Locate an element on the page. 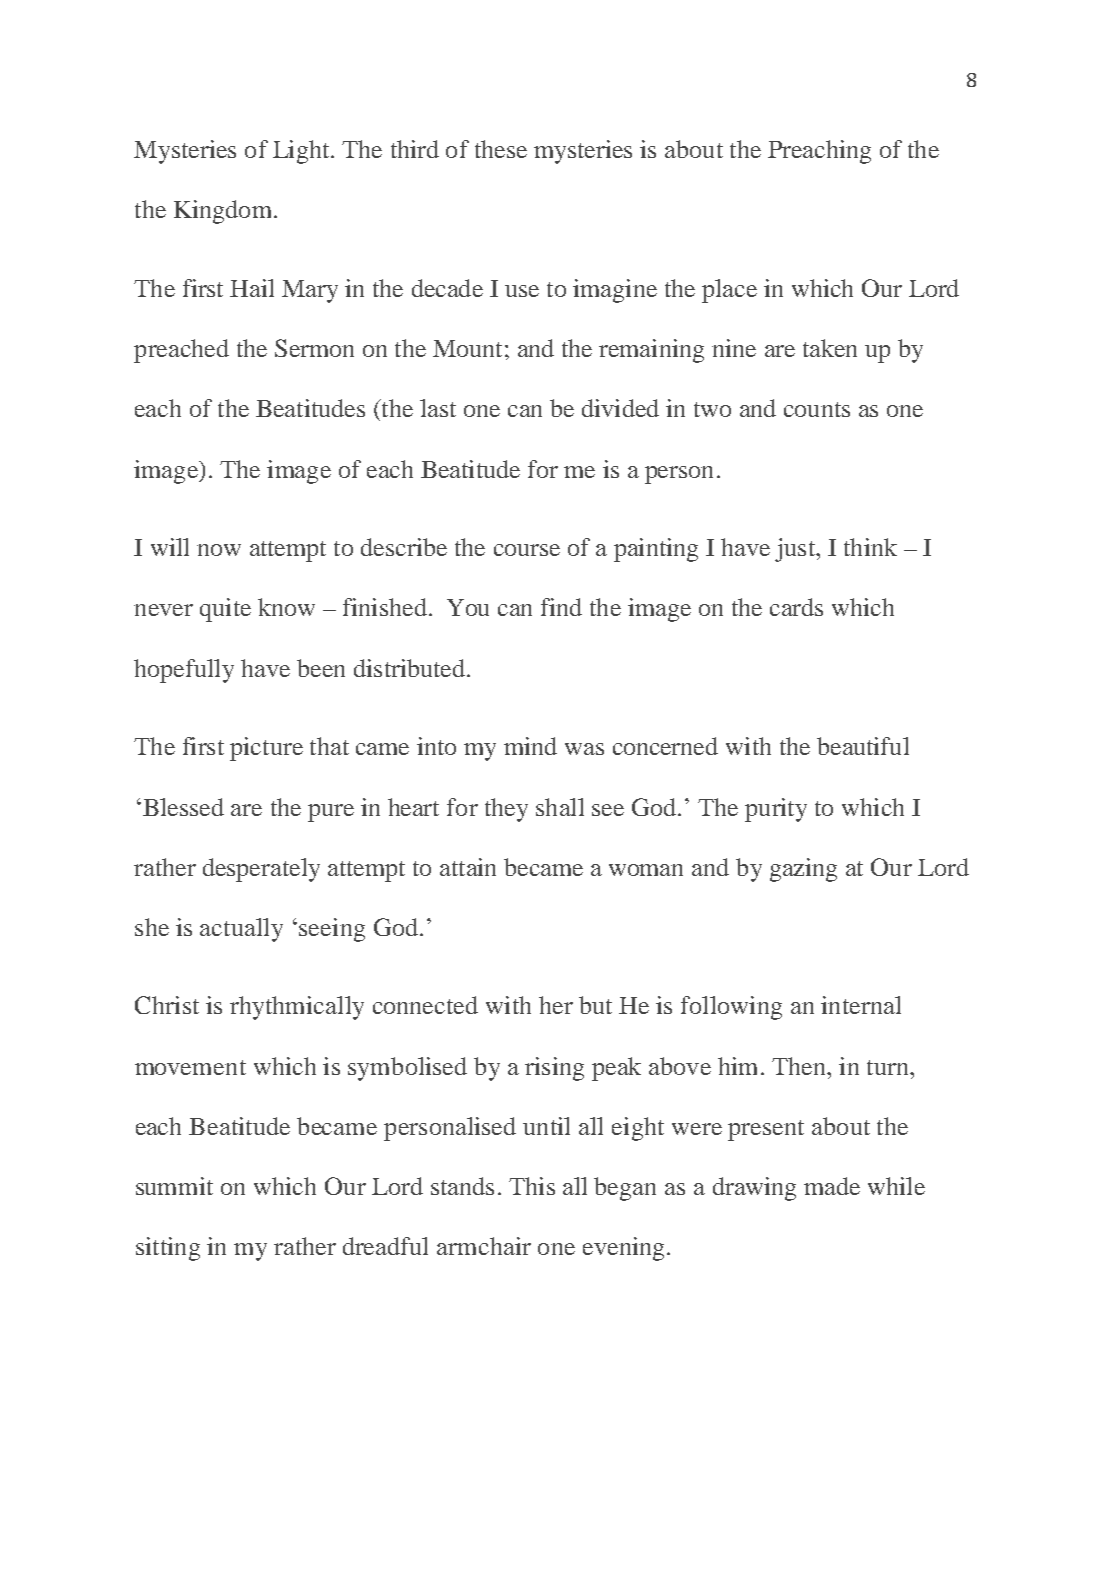 Image resolution: width=1112 pixels, height=1572 pixels. divided is located at coordinates (620, 408).
